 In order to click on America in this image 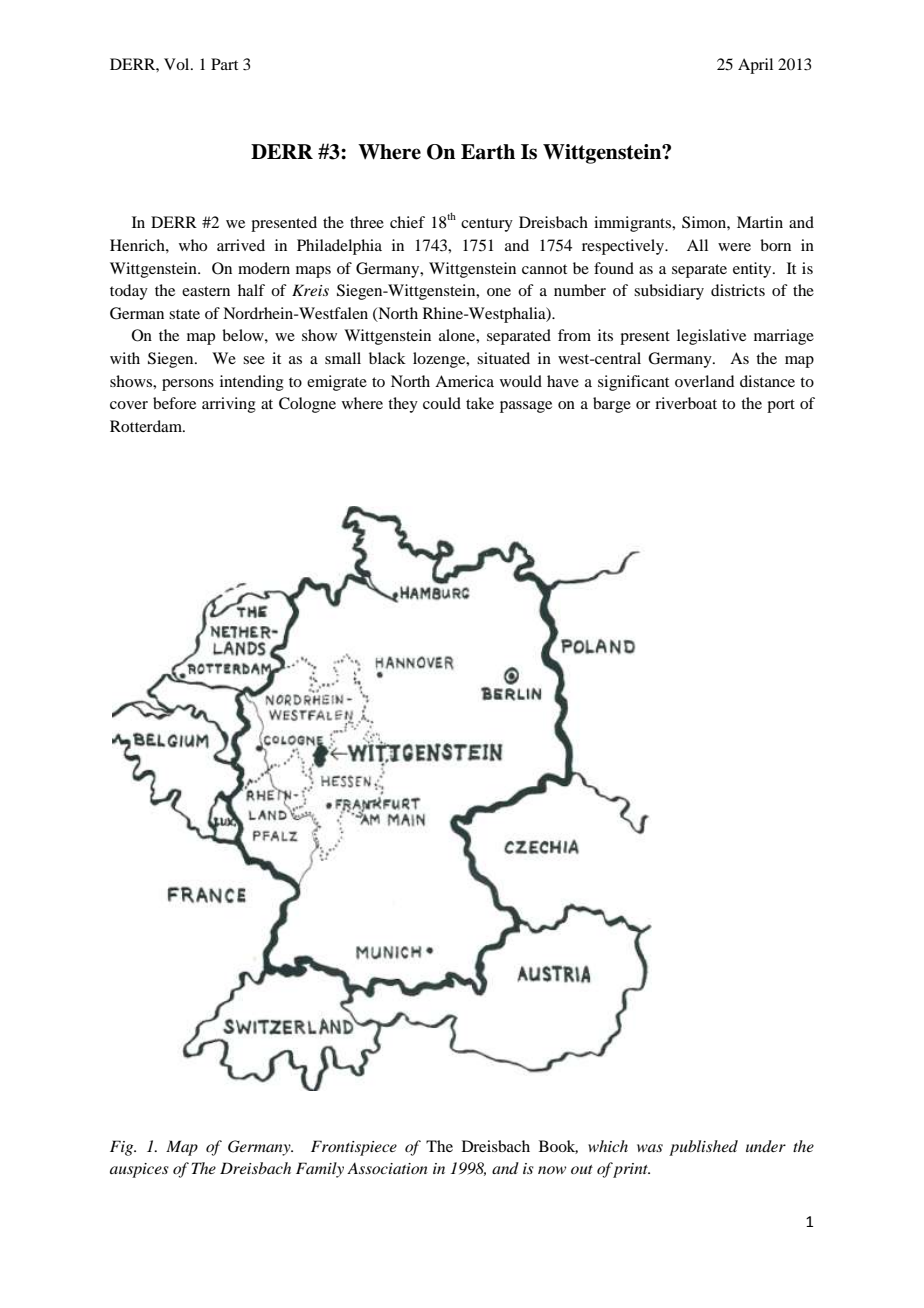, I will do `click(464, 381)`.
